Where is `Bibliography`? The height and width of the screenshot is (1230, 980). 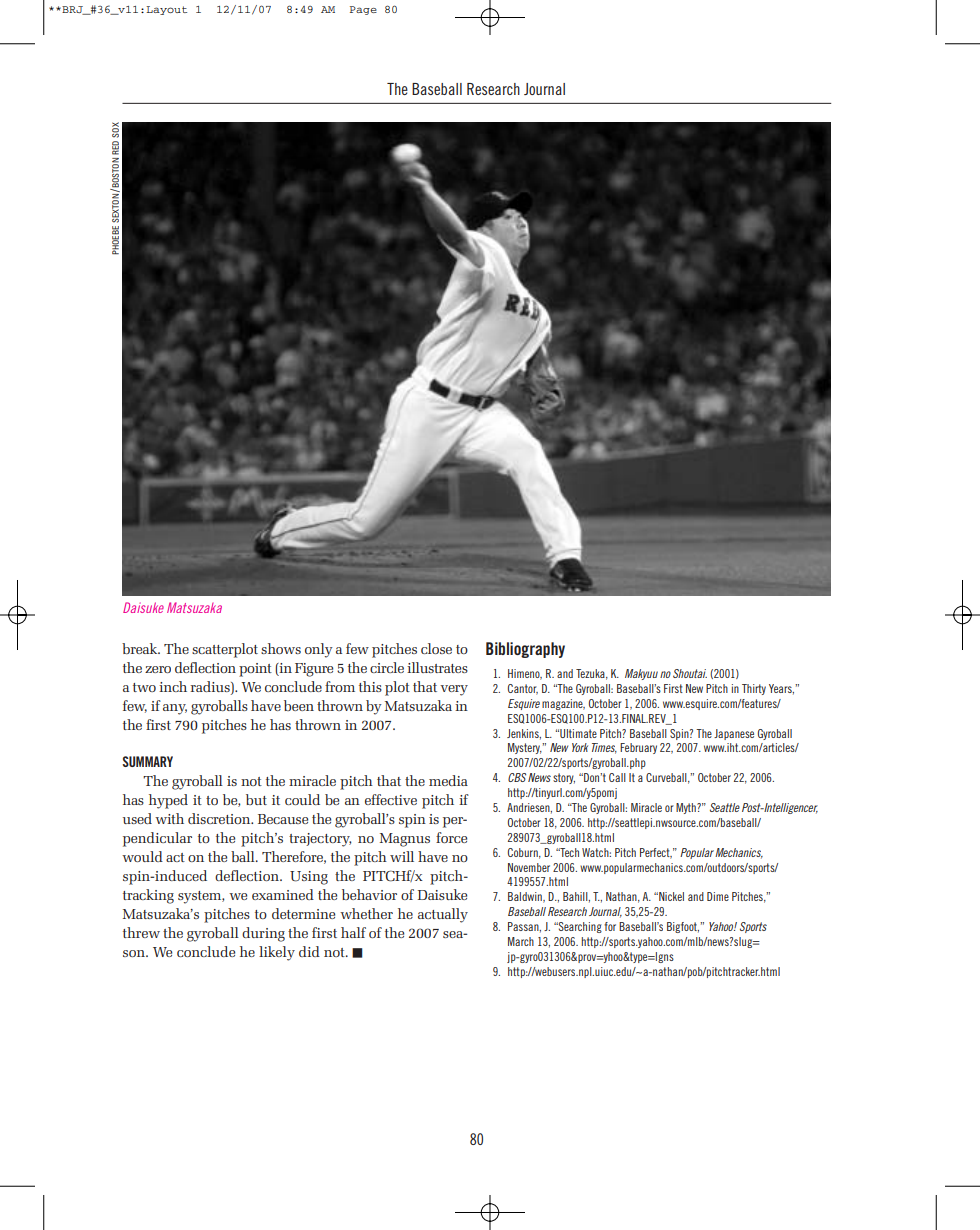
Bibliography is located at coordinates (525, 650).
